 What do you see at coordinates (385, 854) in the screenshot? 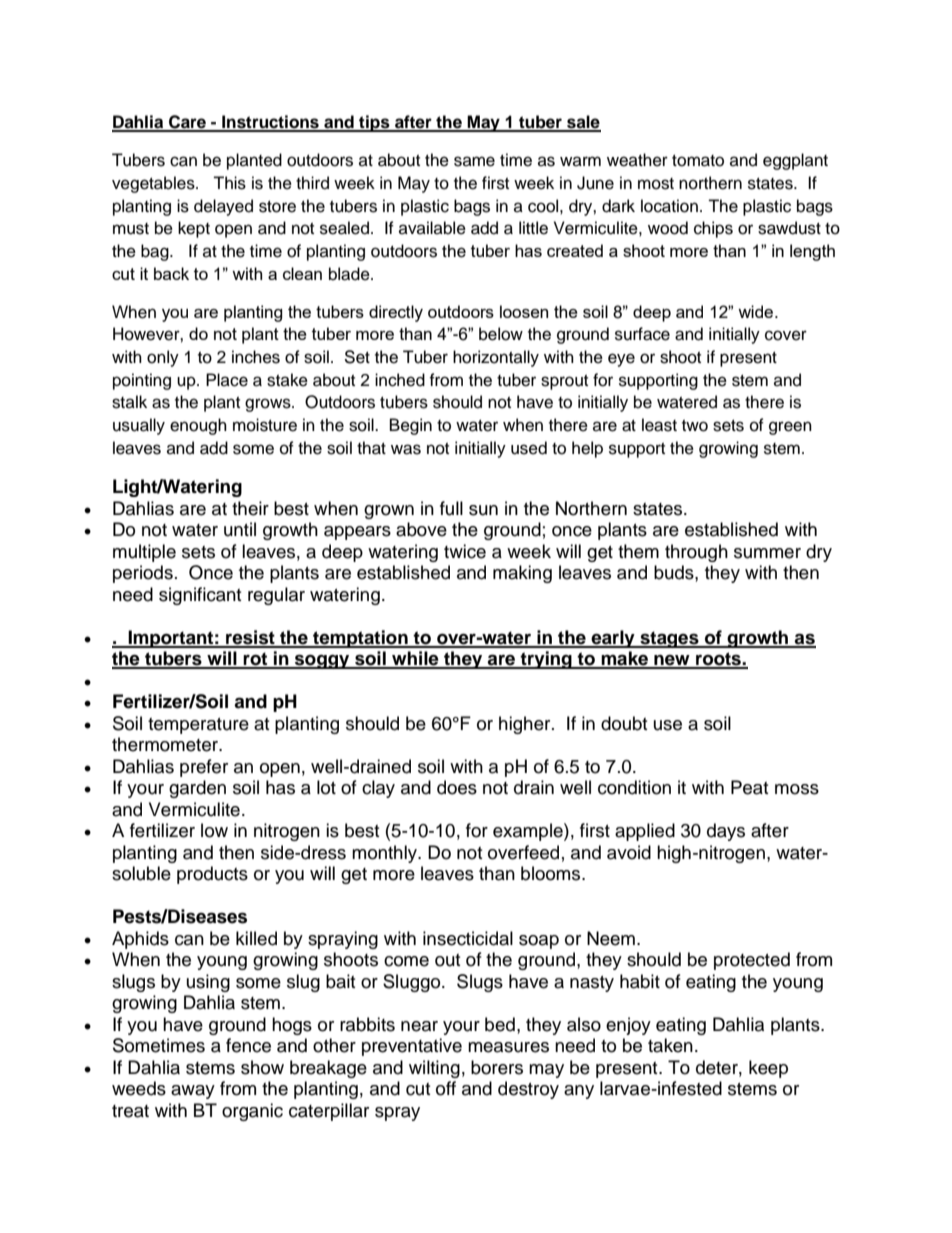
I see `monthly` at bounding box center [385, 854].
